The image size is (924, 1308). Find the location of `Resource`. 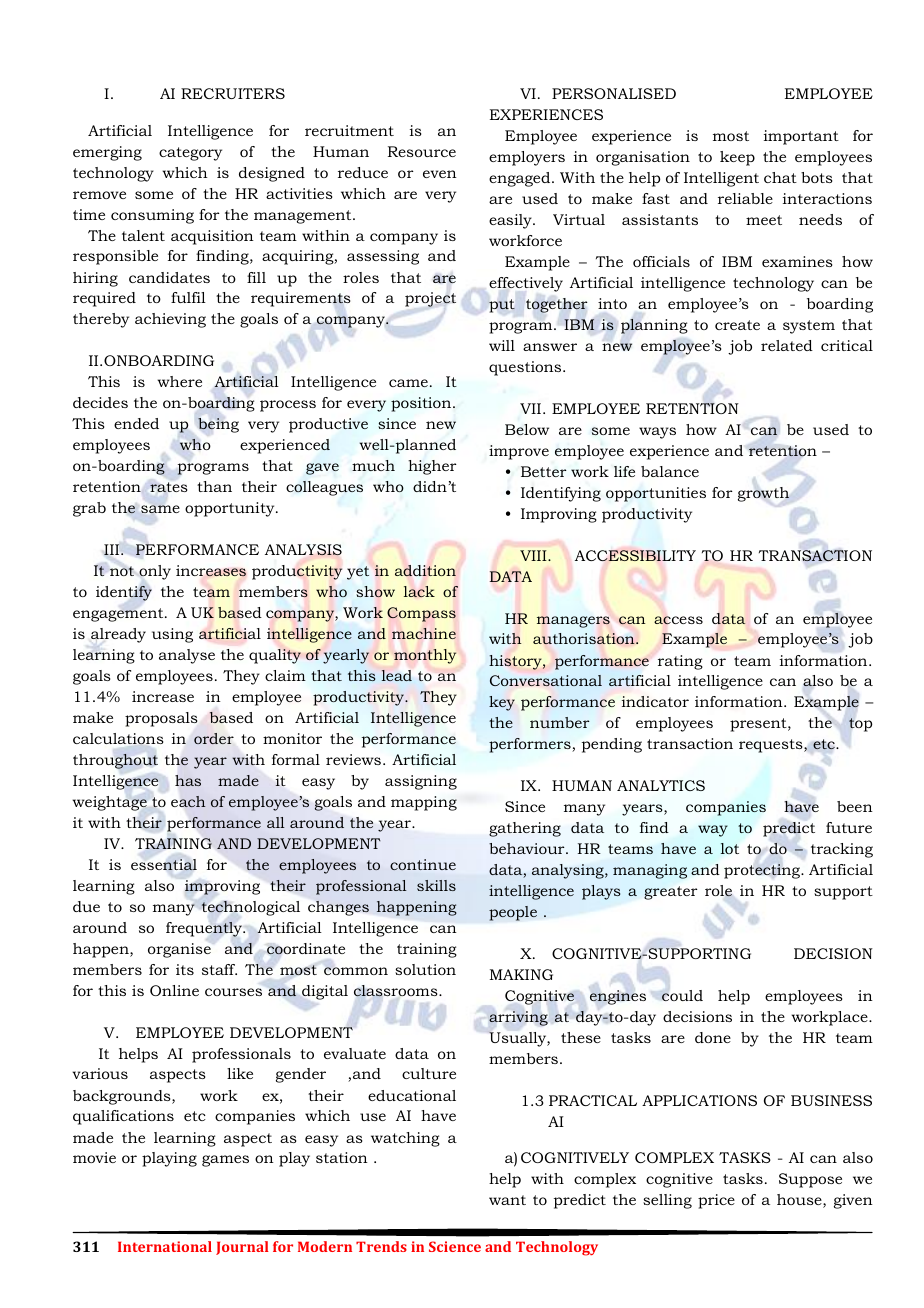

Resource is located at coordinates (422, 151).
